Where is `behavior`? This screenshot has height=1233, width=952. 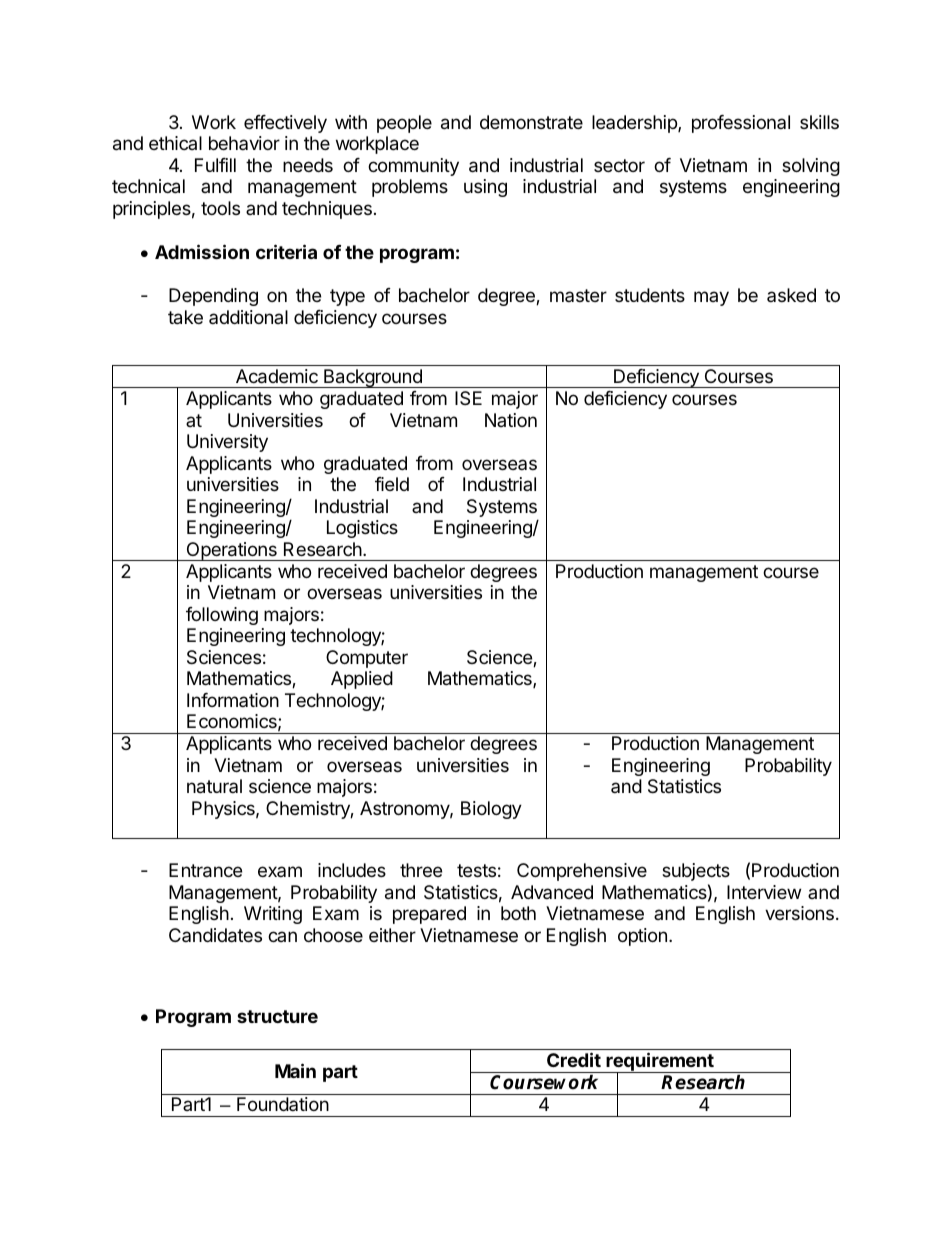
behavior is located at coordinates (244, 143).
